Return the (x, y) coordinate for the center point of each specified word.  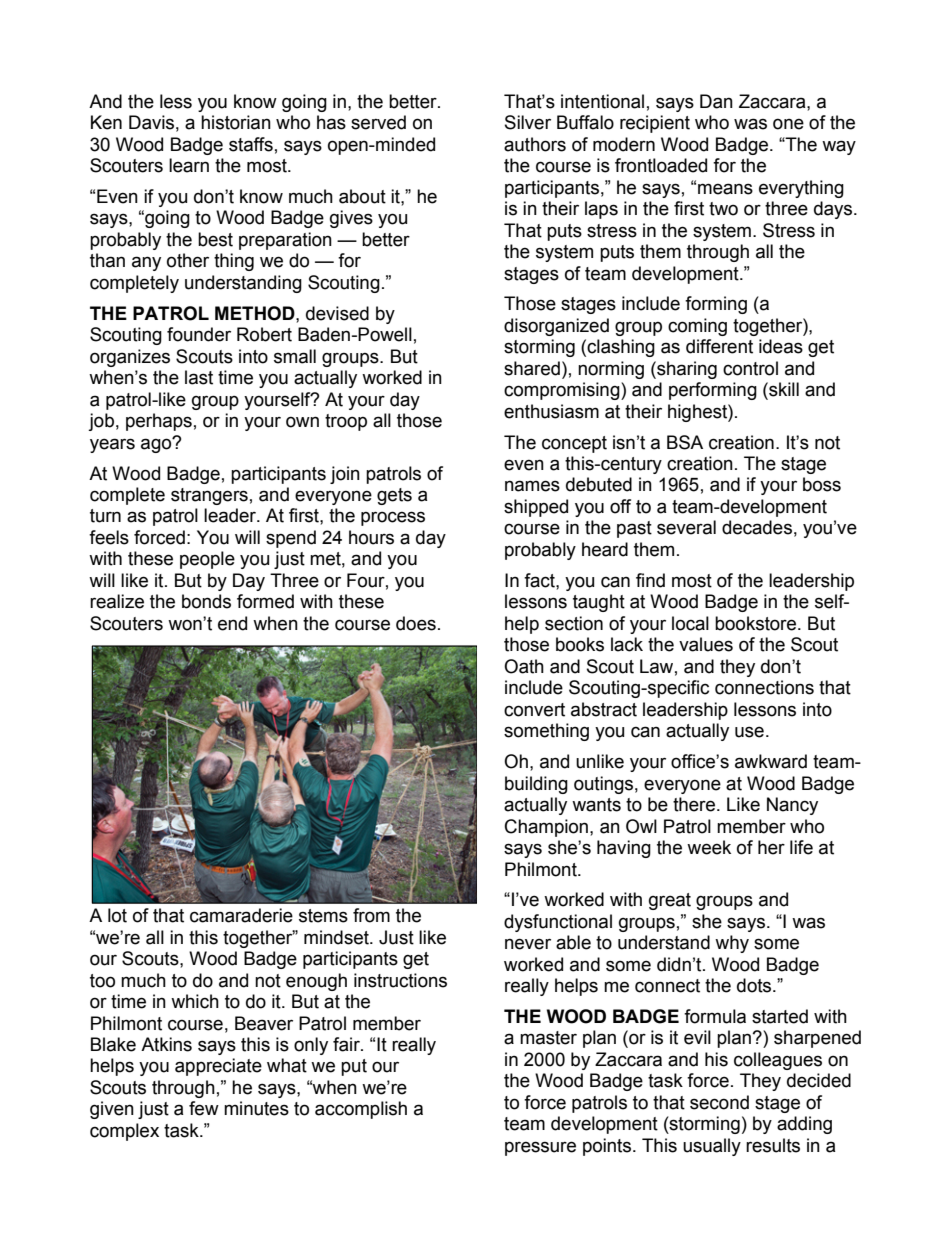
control (750, 368)
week (709, 847)
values (706, 644)
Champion (546, 828)
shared (532, 368)
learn (189, 165)
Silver (528, 122)
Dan (716, 101)
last (199, 377)
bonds (206, 601)
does (416, 623)
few (204, 1108)
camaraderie (241, 915)
